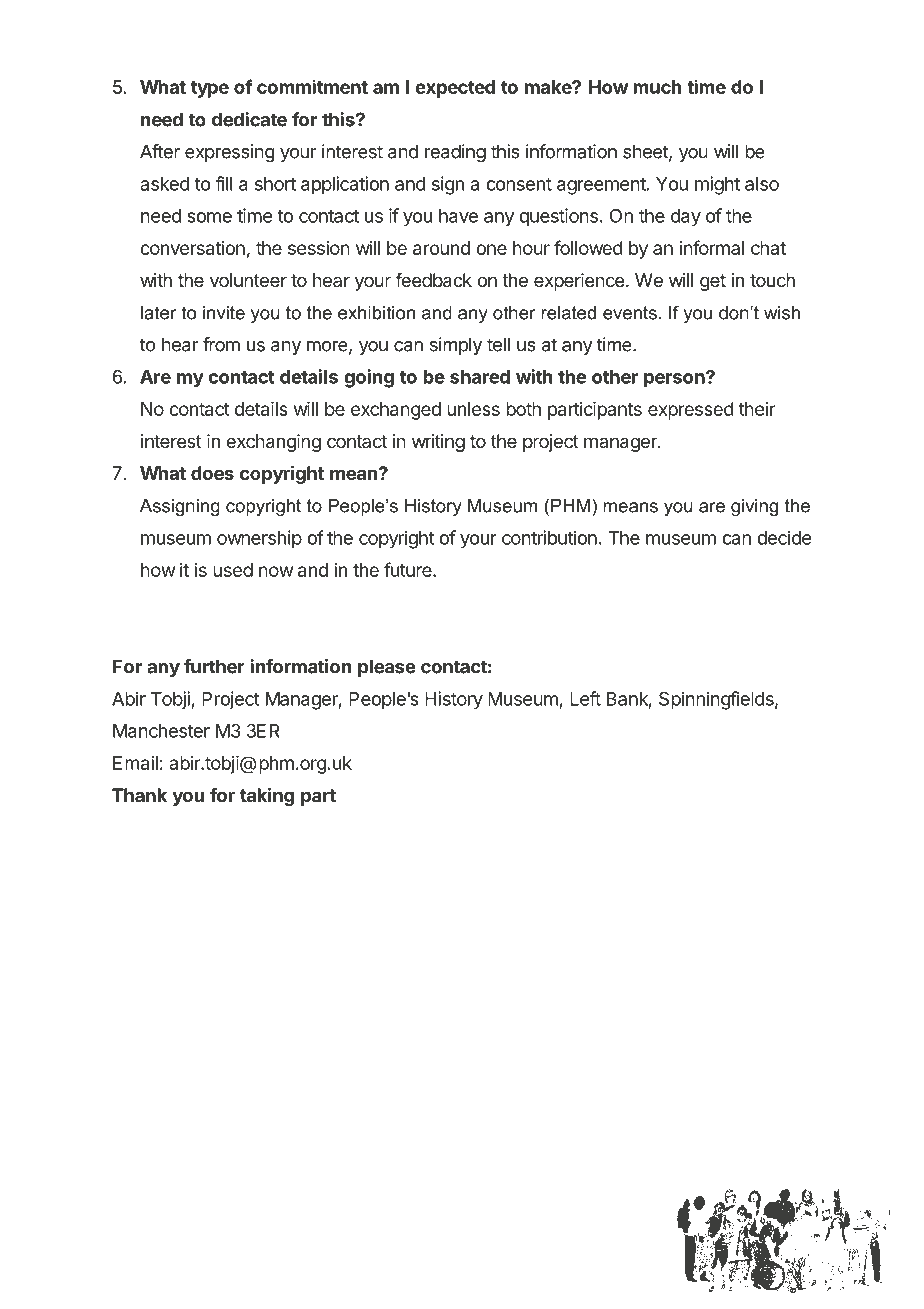  I want to click on type, so click(210, 89).
